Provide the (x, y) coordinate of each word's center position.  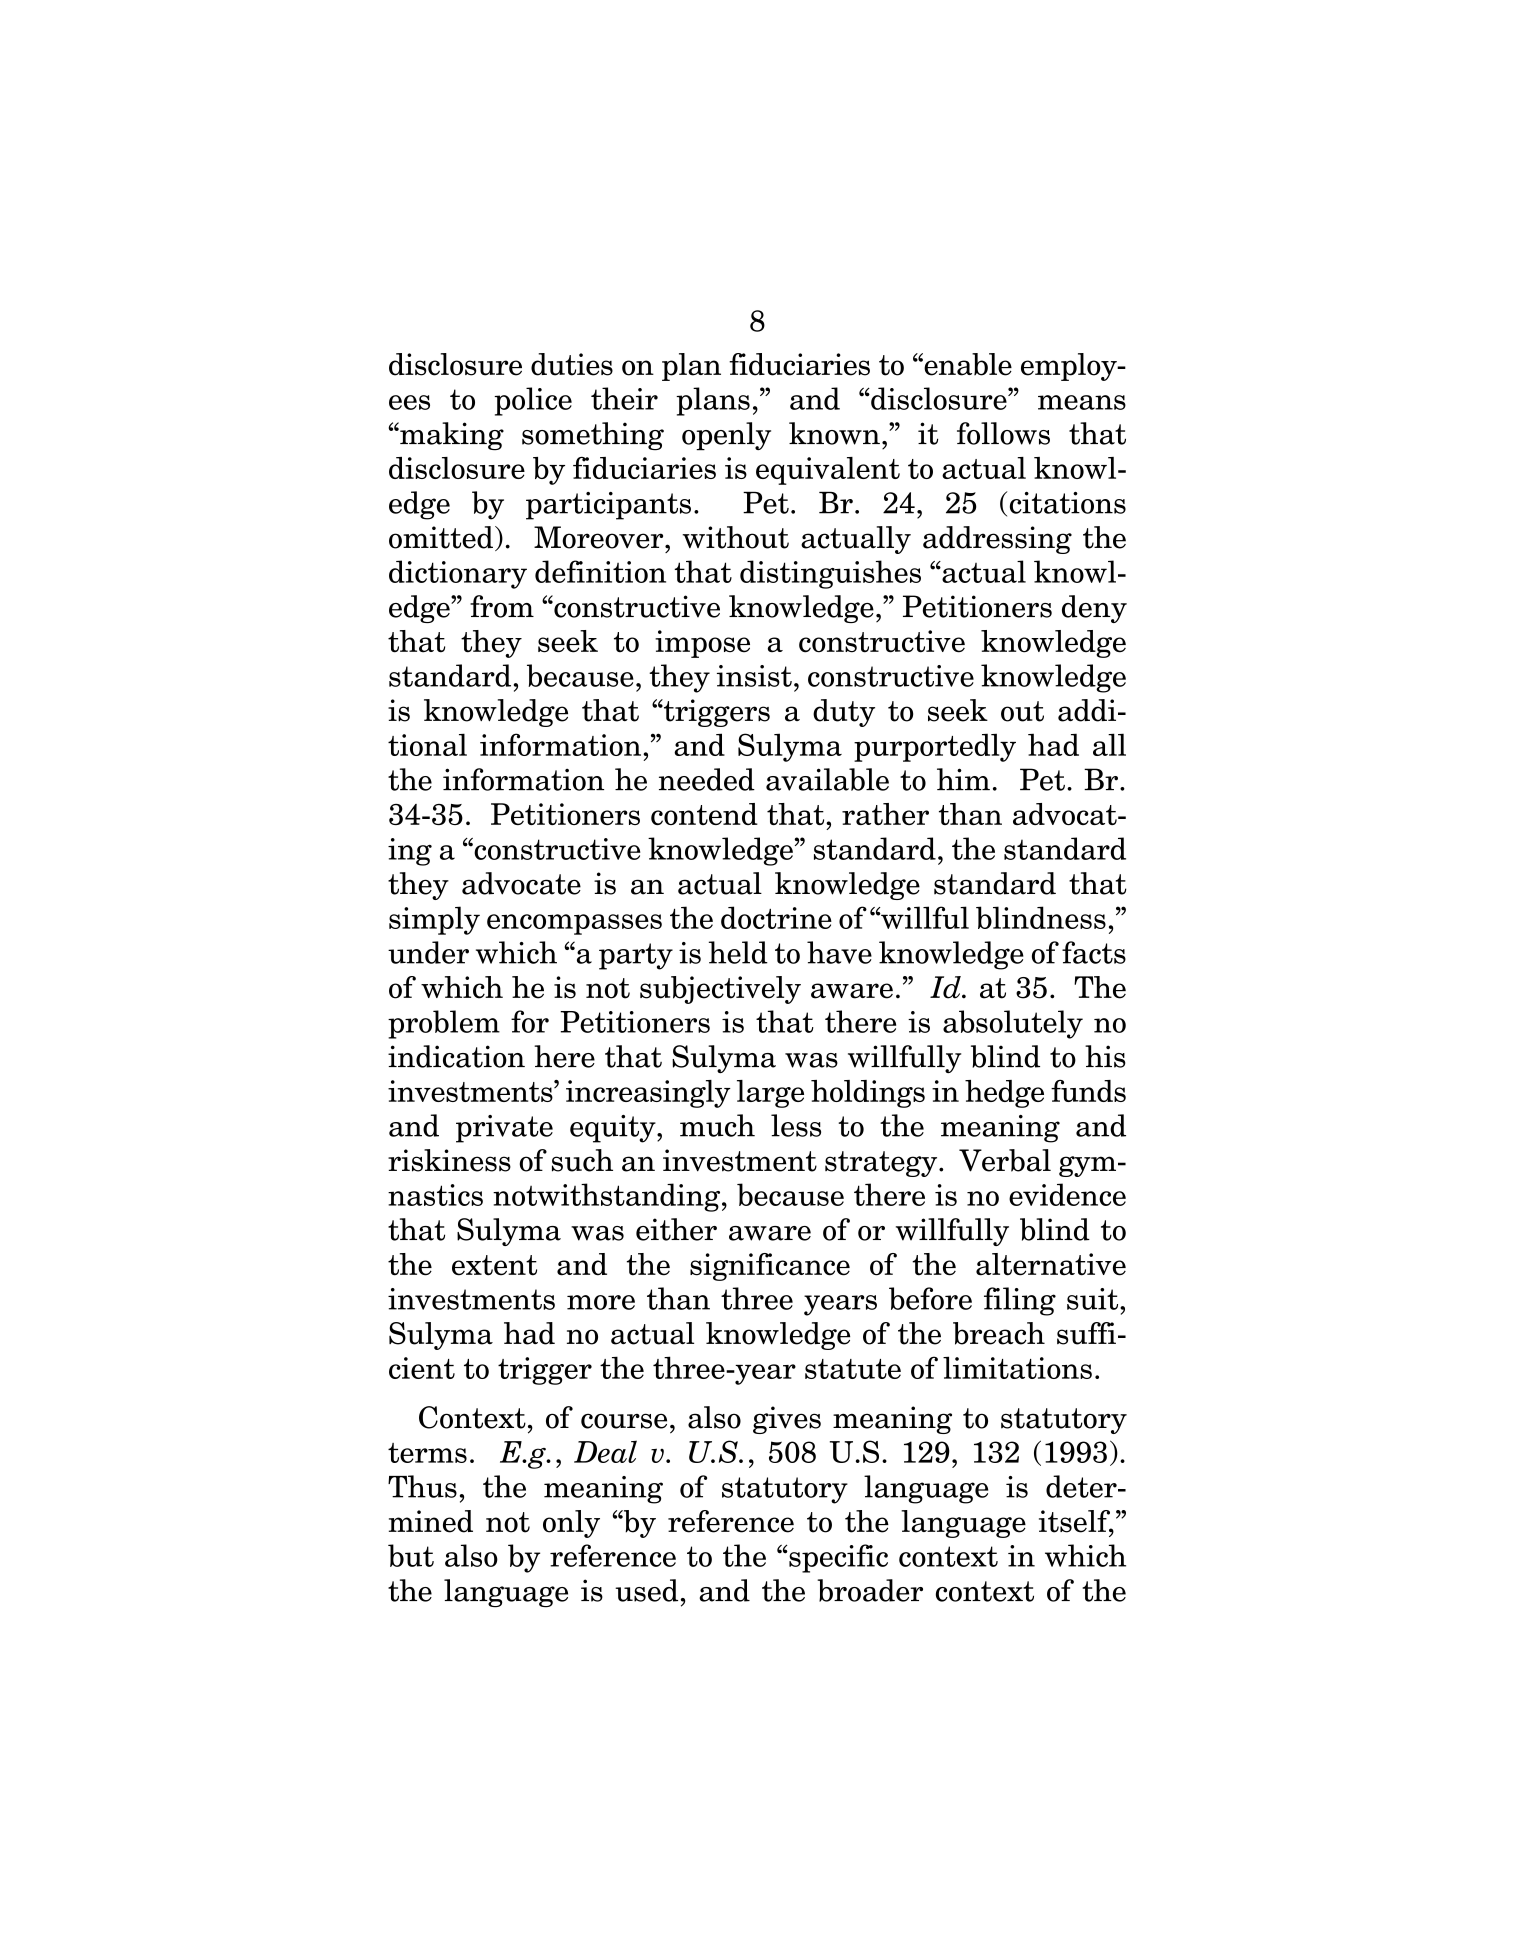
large (770, 1094)
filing (1020, 1301)
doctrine (776, 917)
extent (494, 1265)
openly (726, 436)
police (533, 401)
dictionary (458, 574)
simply (434, 920)
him (963, 779)
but (411, 1555)
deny (1094, 609)
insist (754, 676)
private (504, 1129)
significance (770, 1267)
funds (1088, 1091)
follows (1003, 433)
